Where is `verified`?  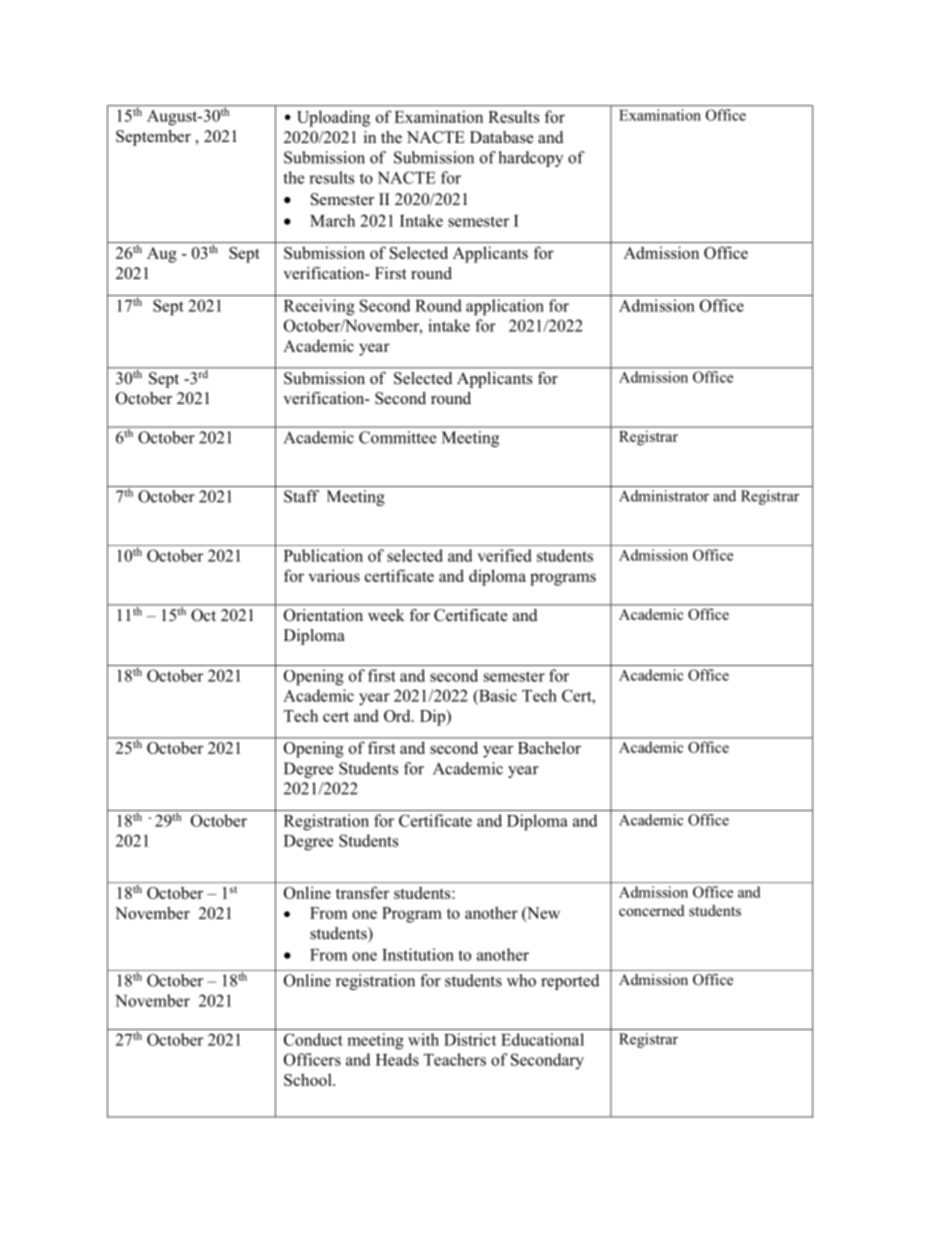
verified is located at coordinates (504, 555).
